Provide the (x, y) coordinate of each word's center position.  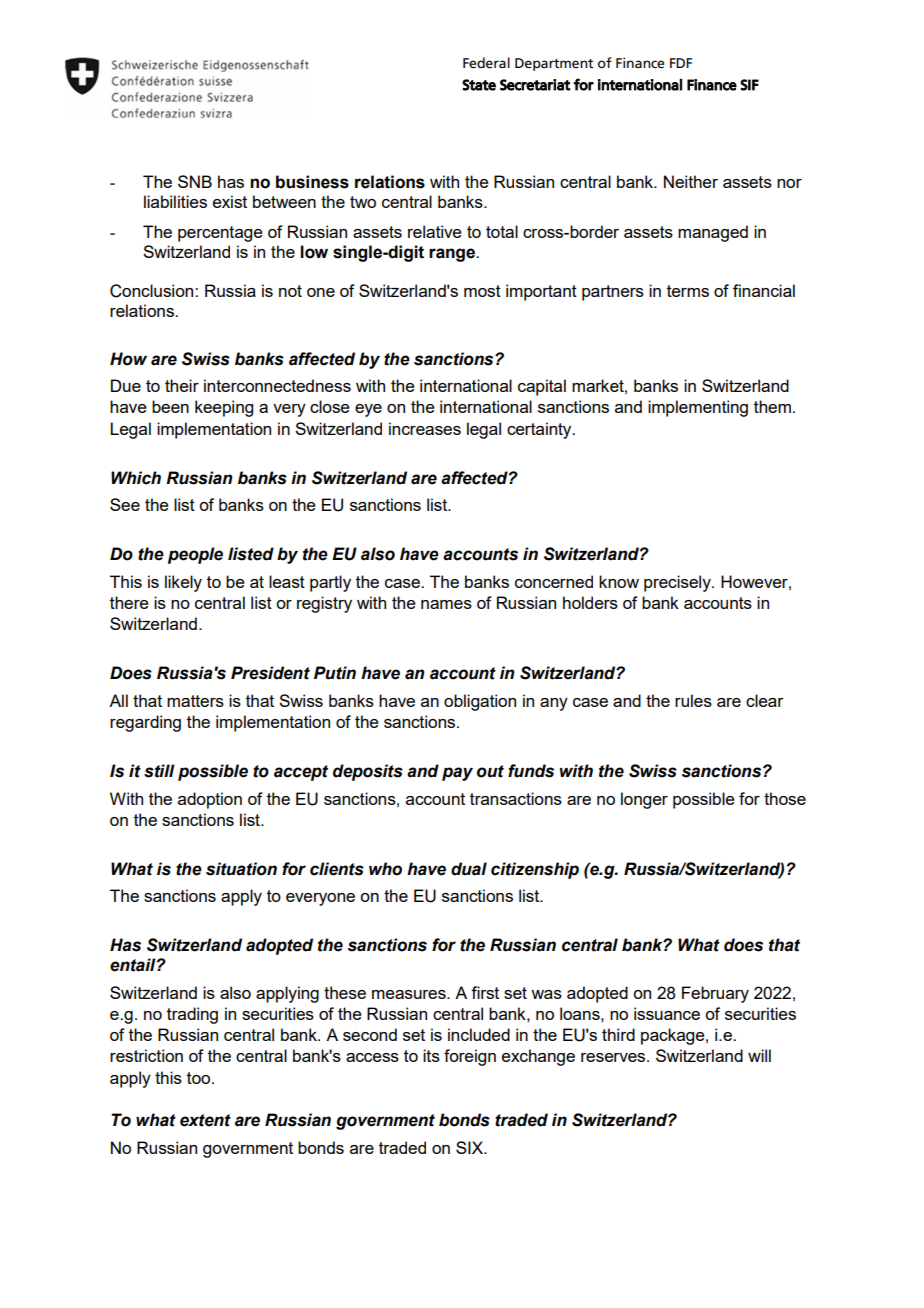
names (446, 604)
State (479, 85)
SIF (749, 85)
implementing (698, 408)
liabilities (175, 201)
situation (241, 869)
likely (183, 583)
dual (469, 869)
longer (644, 800)
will (759, 1055)
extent (205, 1120)
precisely (678, 583)
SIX (471, 1147)
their (182, 385)
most (482, 291)
